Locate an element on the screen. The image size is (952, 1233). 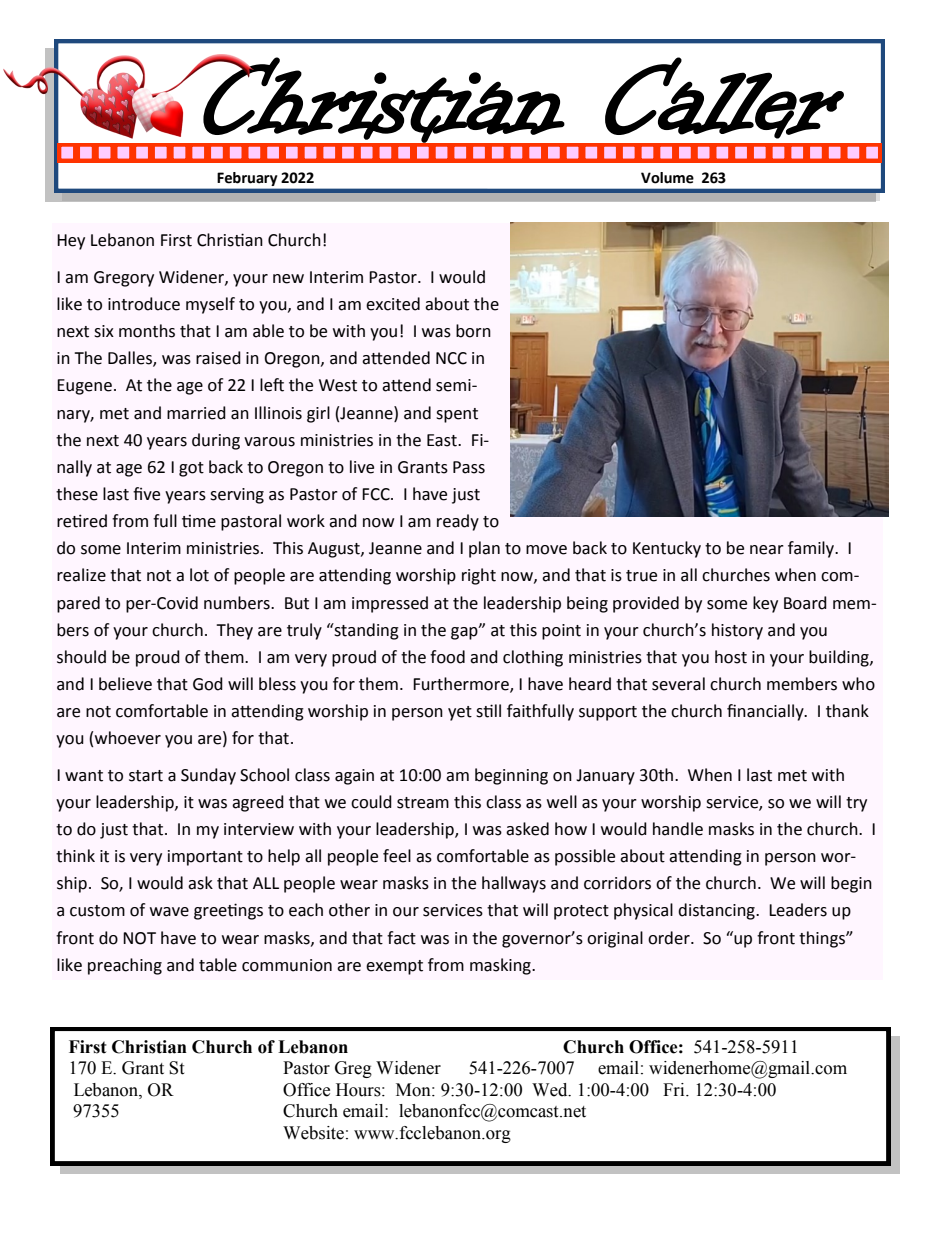
They is located at coordinates (234, 631).
